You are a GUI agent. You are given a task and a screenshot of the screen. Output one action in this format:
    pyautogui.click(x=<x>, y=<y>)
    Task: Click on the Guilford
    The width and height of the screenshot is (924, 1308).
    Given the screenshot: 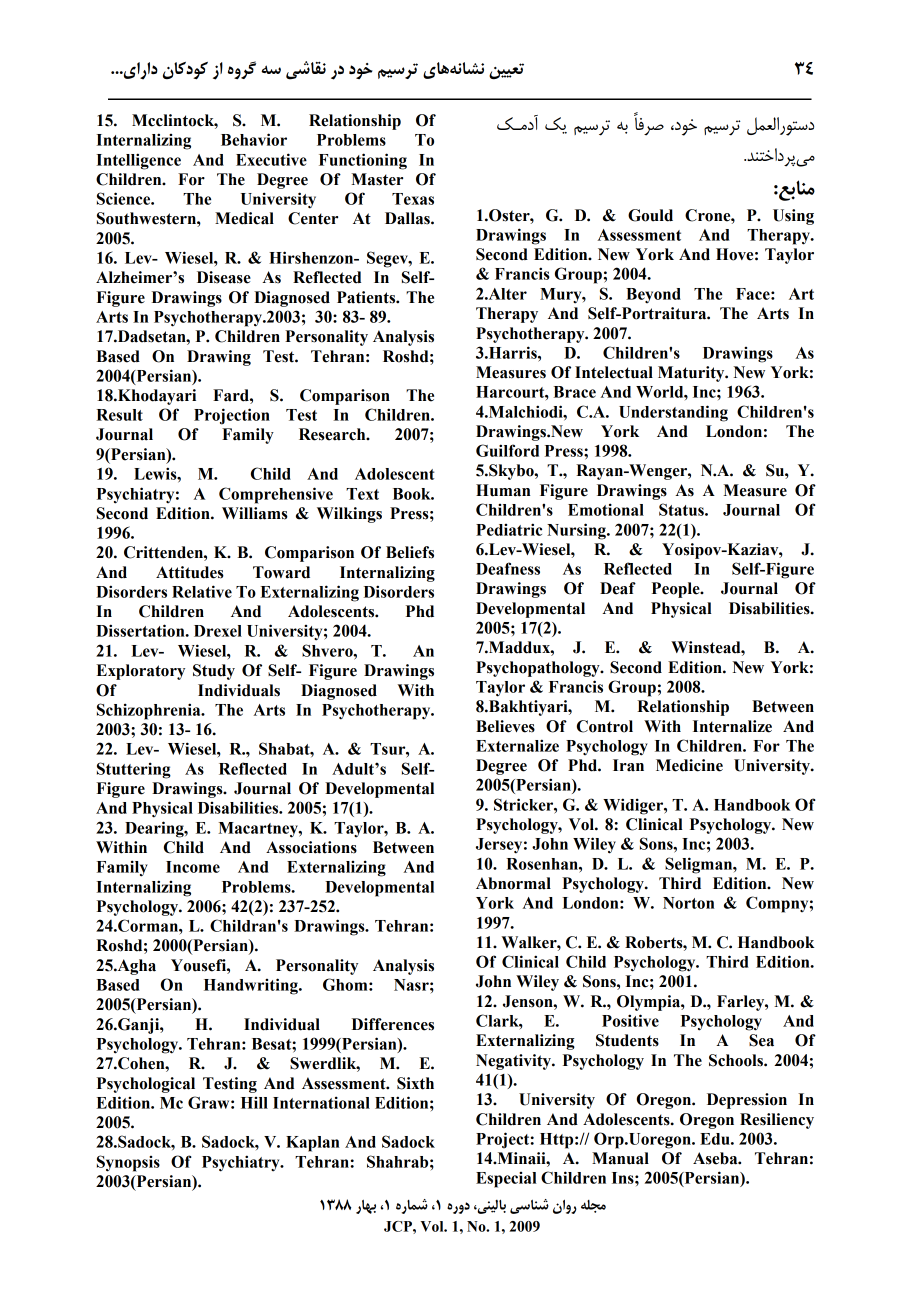 What is the action you would take?
    pyautogui.click(x=507, y=450)
